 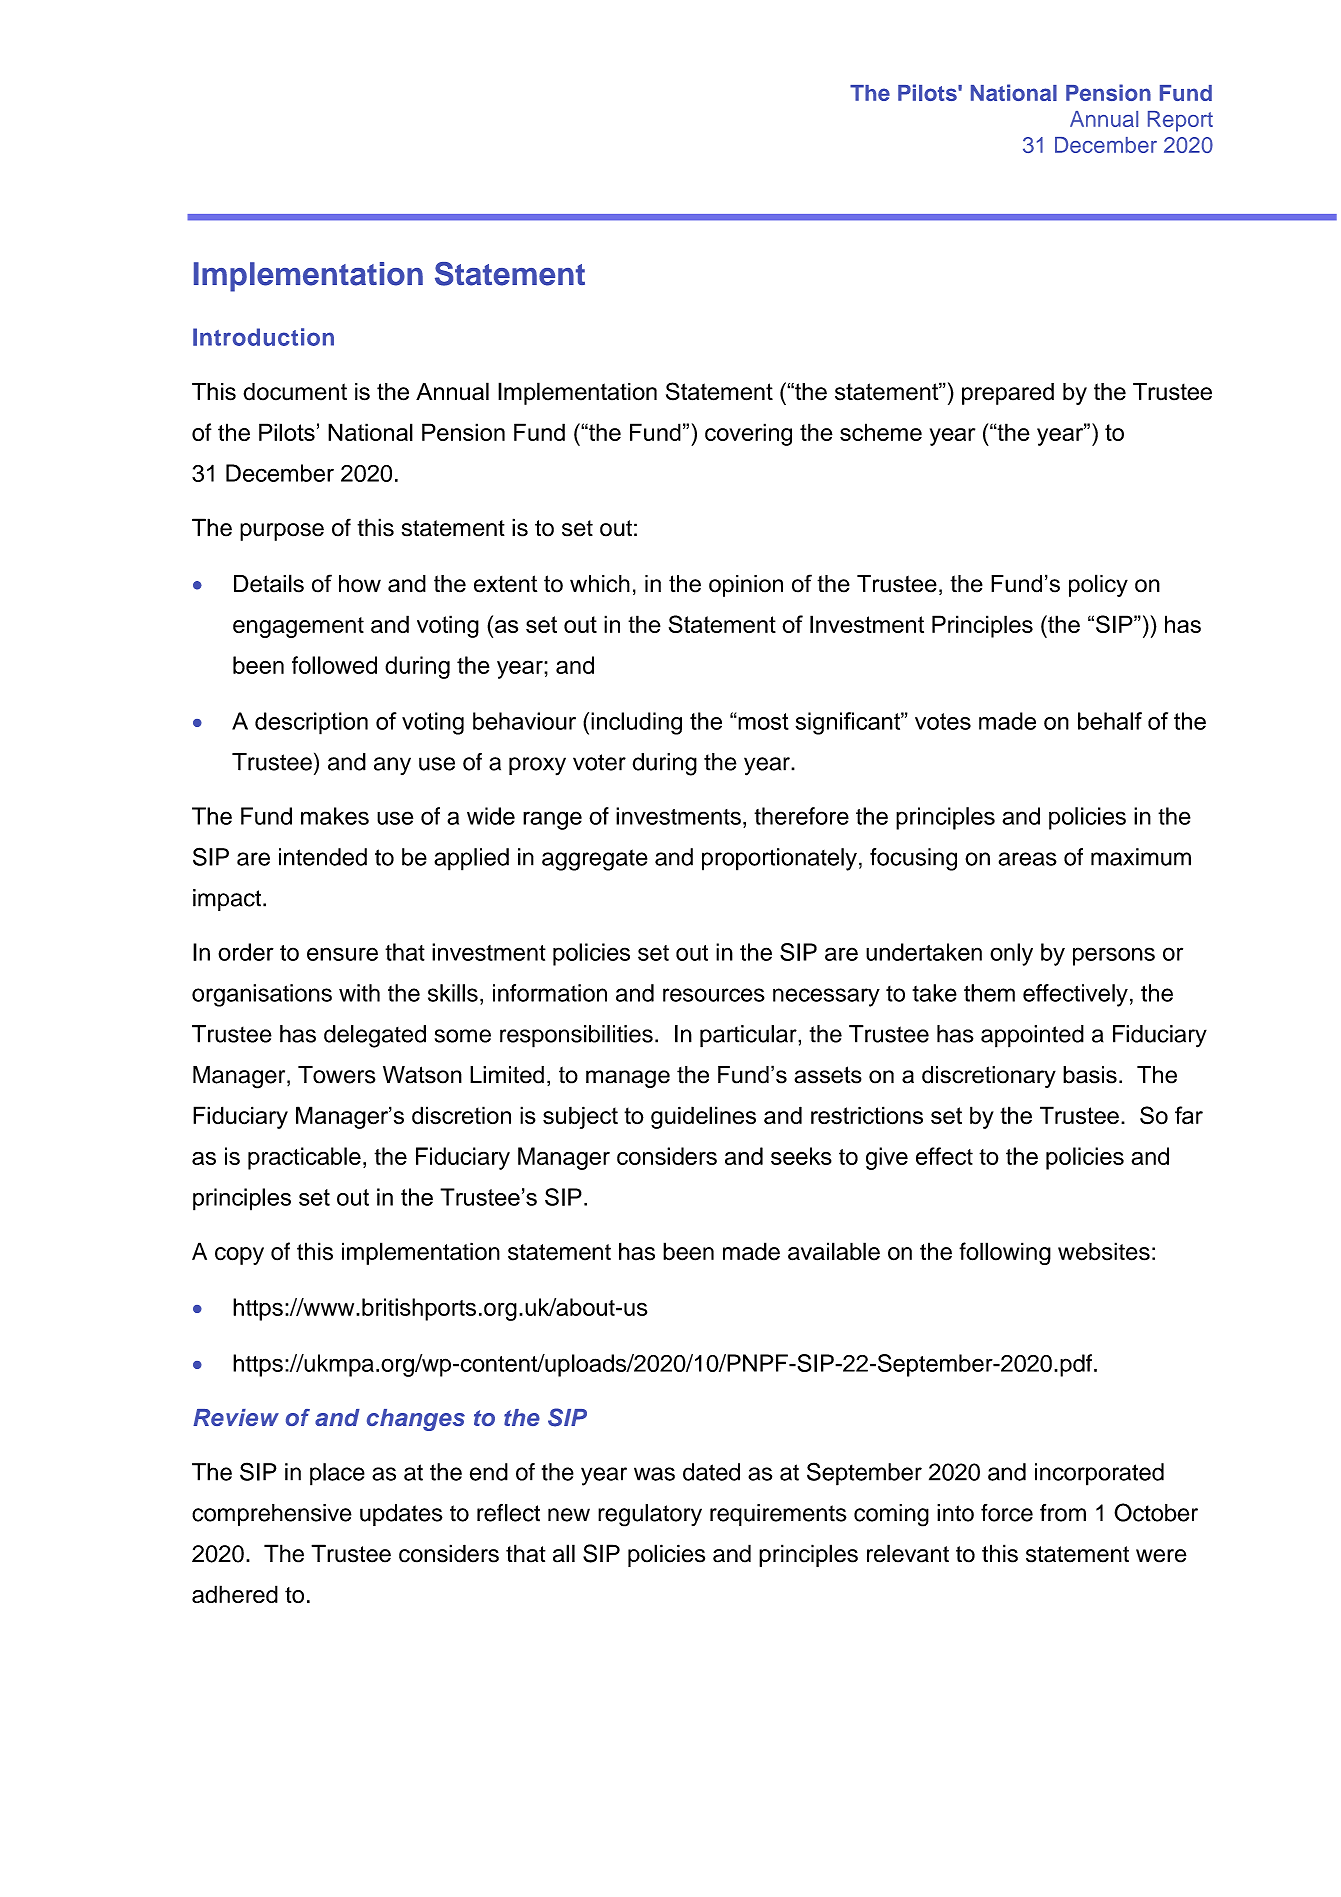 I want to click on Introduction, so click(x=263, y=337).
